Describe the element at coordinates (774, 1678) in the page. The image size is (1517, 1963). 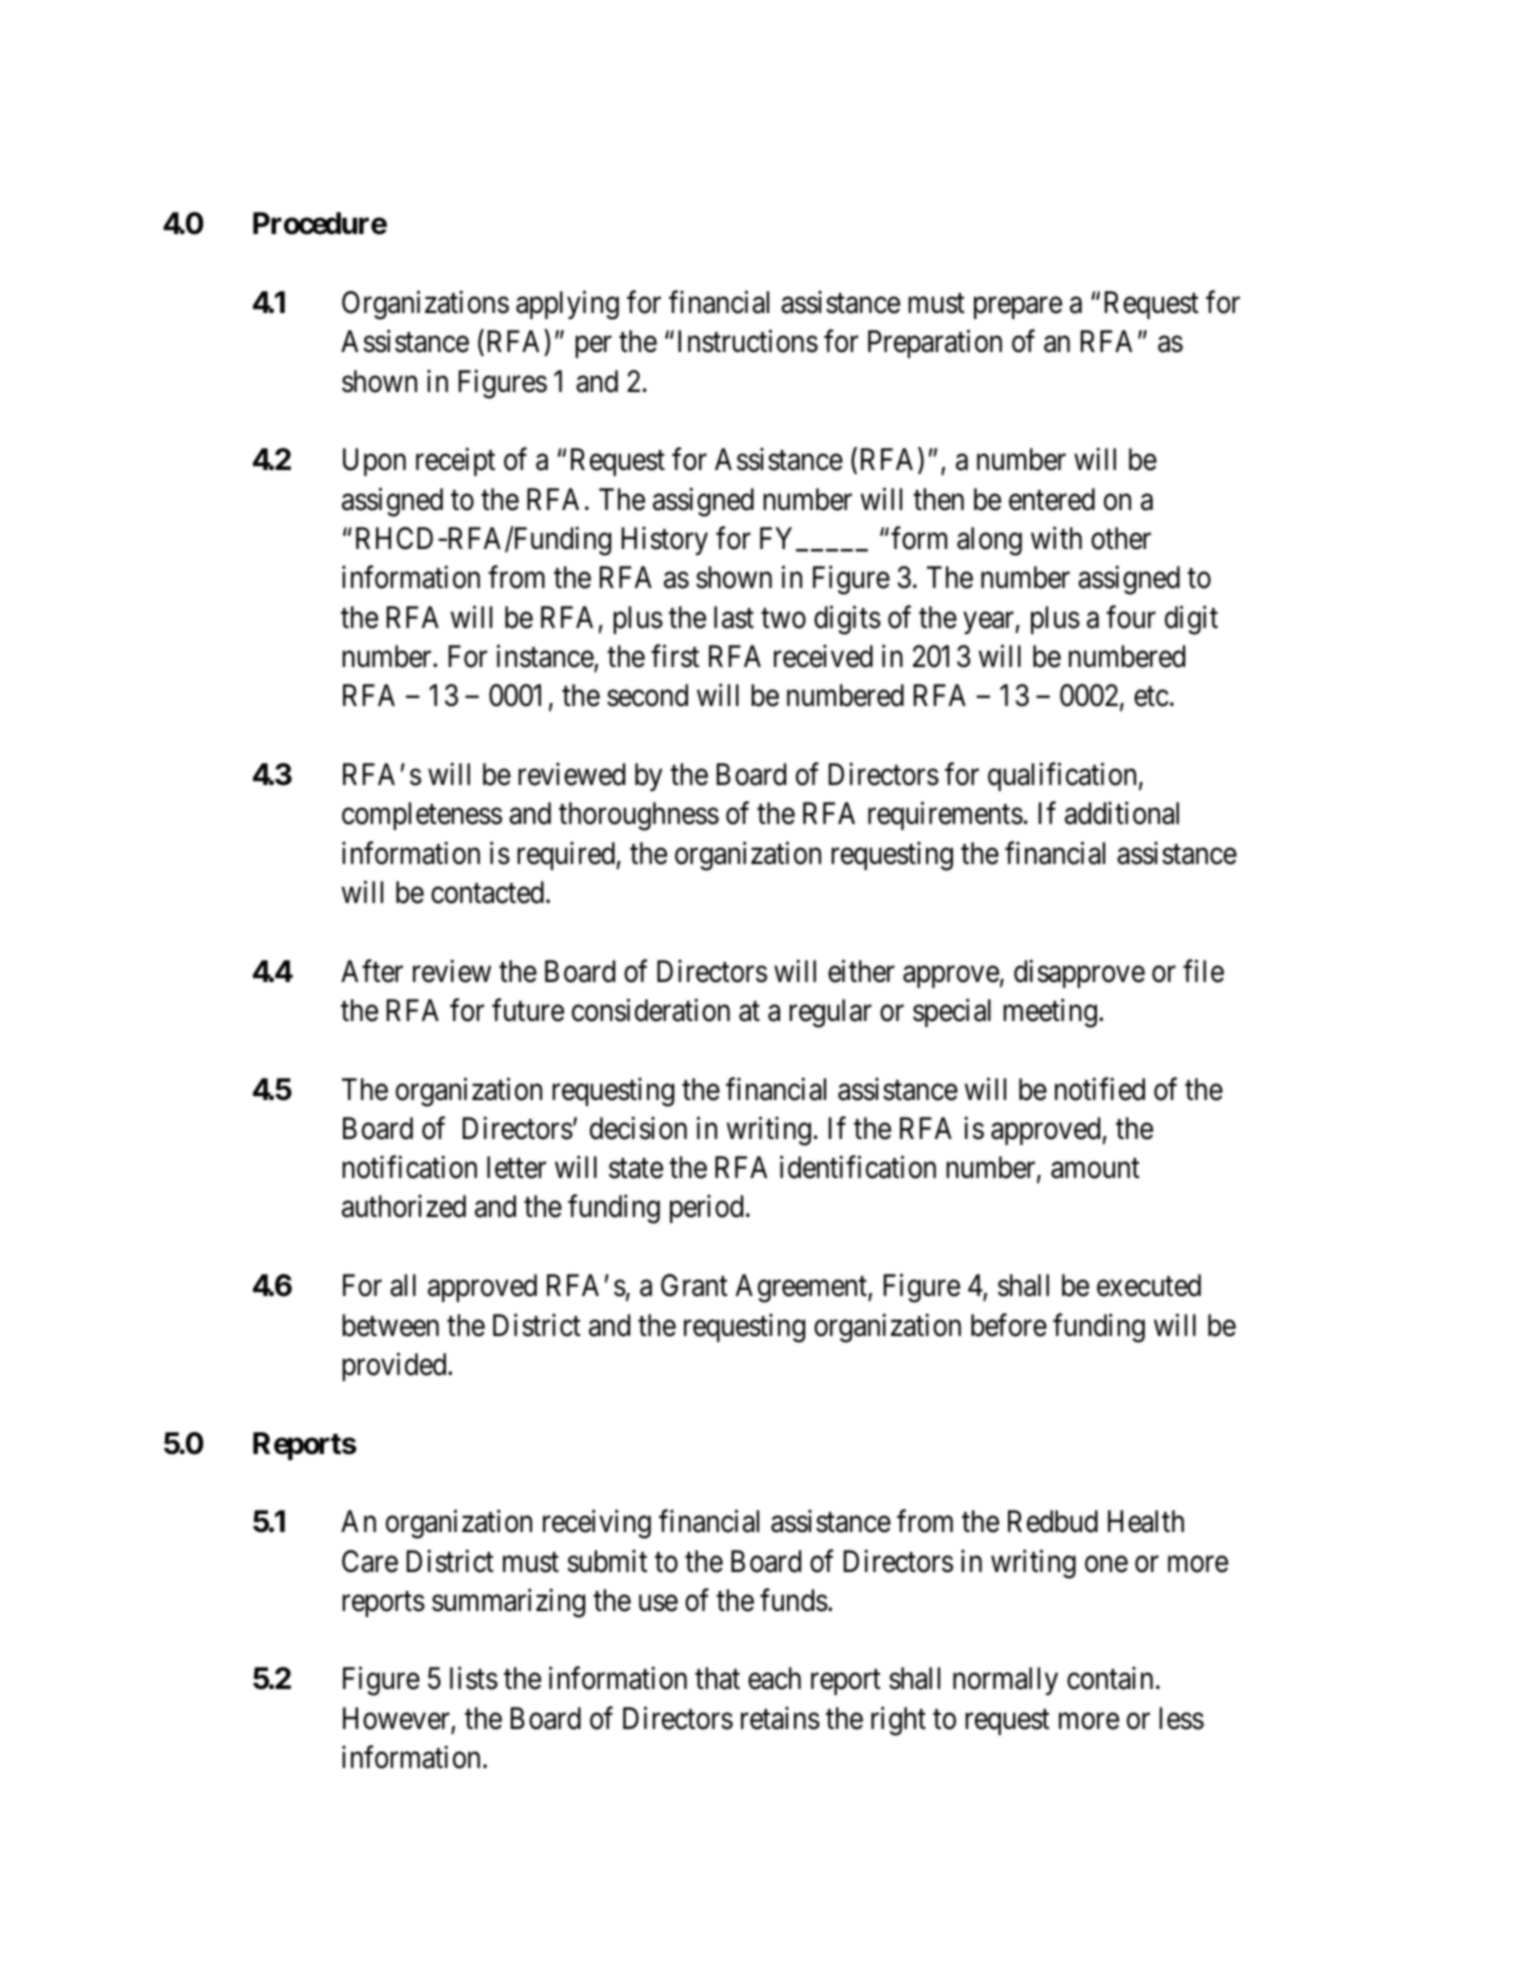
I see `each` at that location.
